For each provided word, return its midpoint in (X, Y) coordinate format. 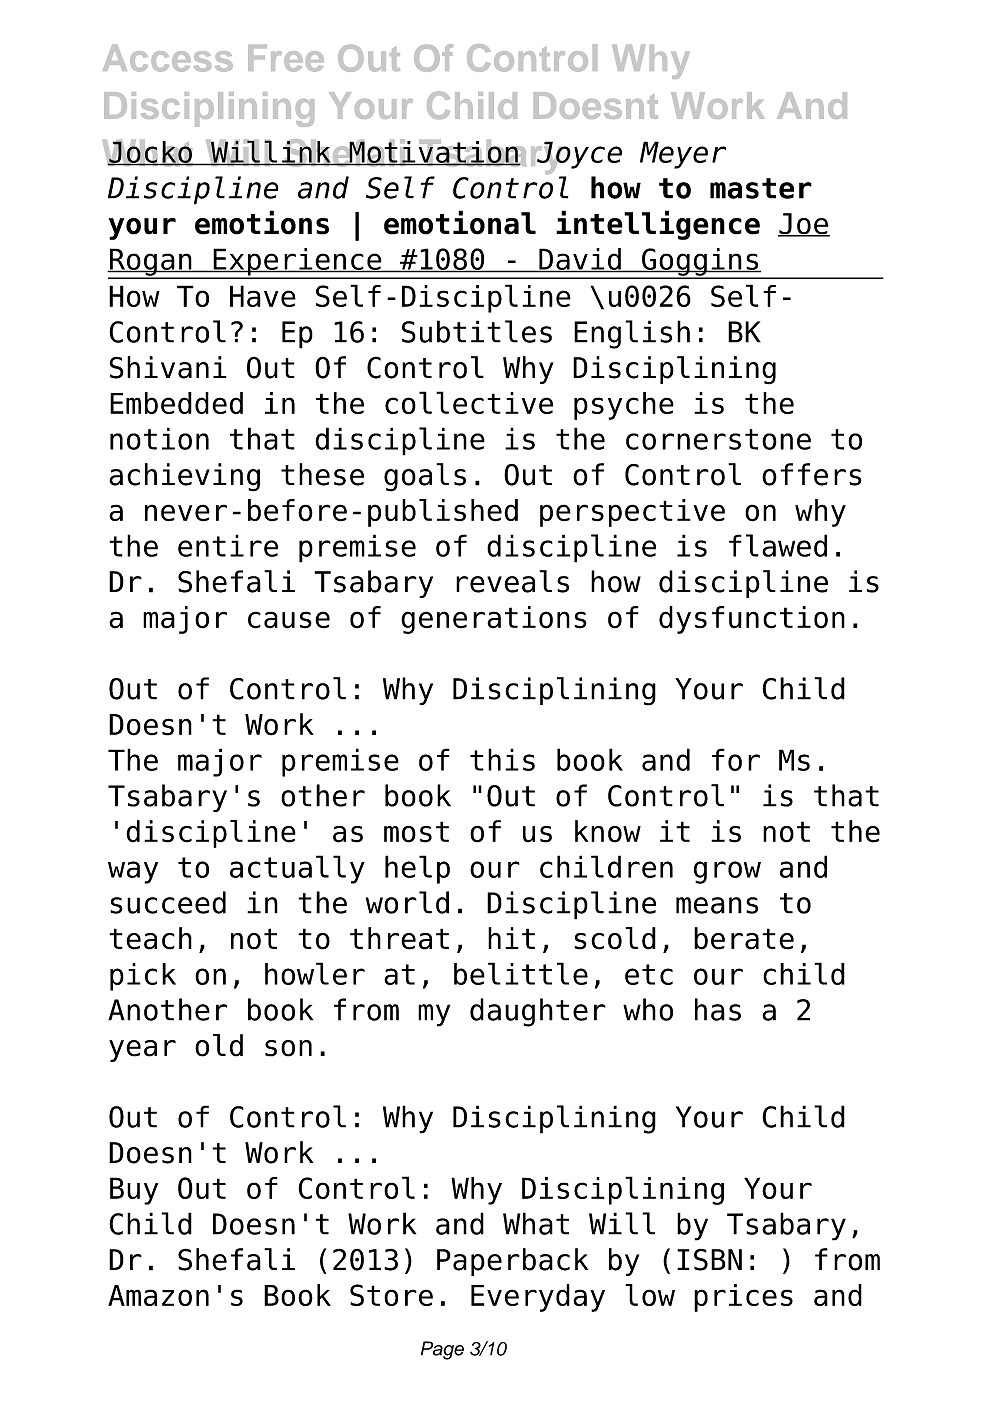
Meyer (683, 155)
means (717, 905)
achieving (184, 477)
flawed (778, 545)
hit (511, 938)
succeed (168, 902)
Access (168, 58)
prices (743, 1298)
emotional (460, 222)
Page (442, 1350)
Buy (134, 1191)
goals (425, 477)
